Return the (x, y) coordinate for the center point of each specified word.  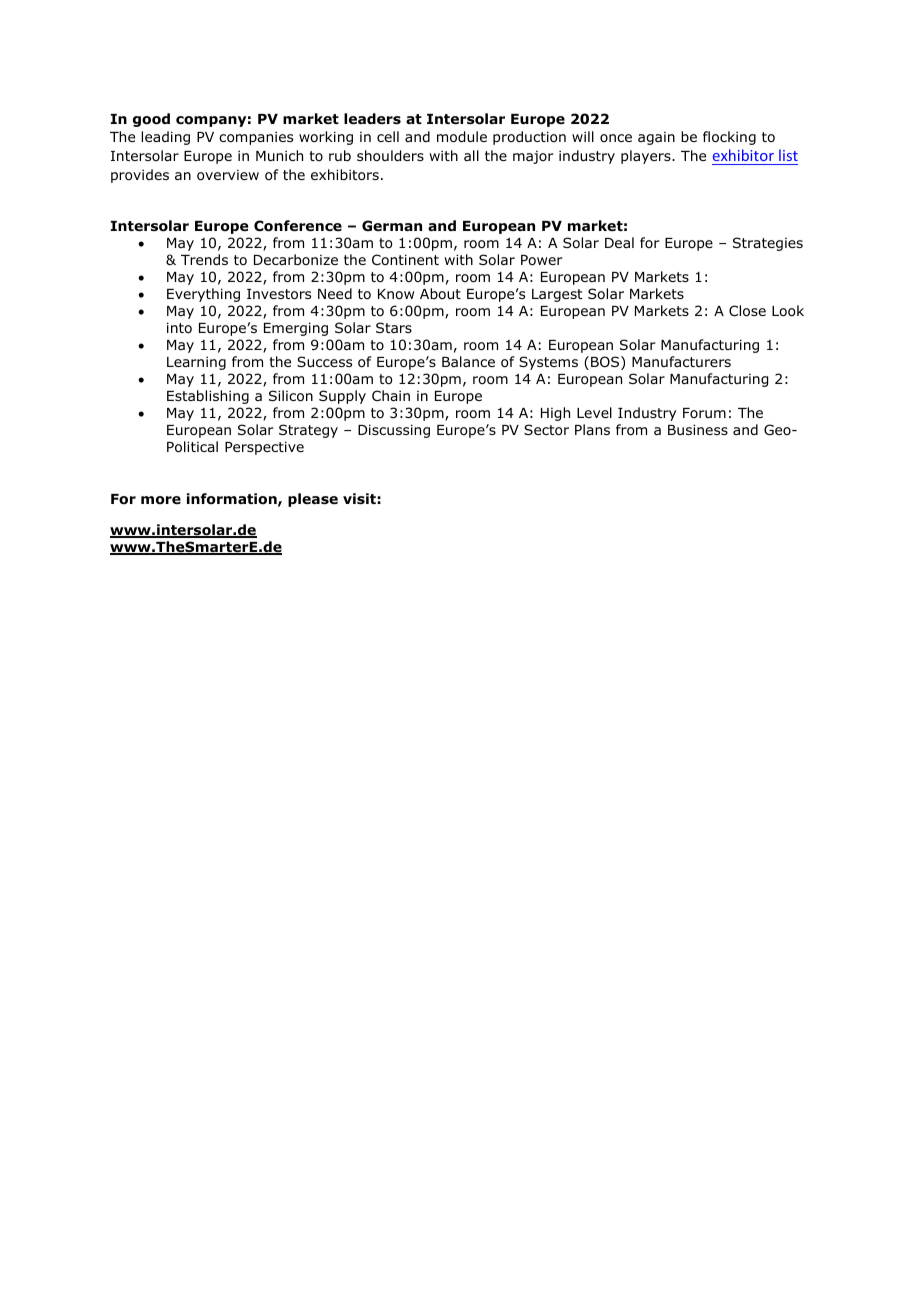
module (462, 137)
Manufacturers (681, 361)
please (313, 500)
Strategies (768, 244)
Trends (204, 259)
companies (256, 138)
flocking (729, 138)
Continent (405, 259)
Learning (196, 363)
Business (698, 429)
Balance (468, 361)
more (161, 500)
